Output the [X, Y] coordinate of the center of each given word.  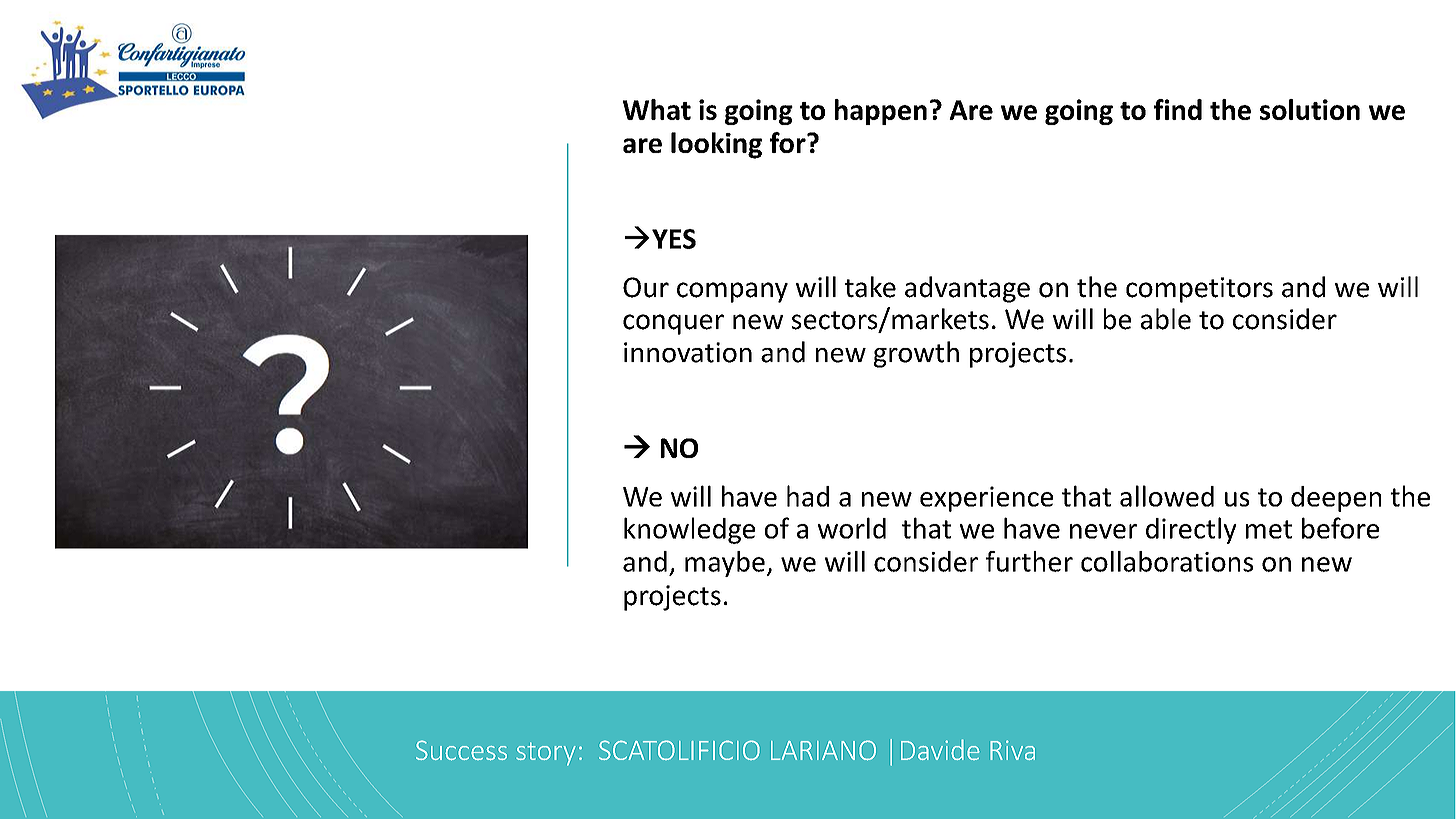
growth [916, 354]
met [1269, 529]
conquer [673, 324]
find [1178, 109]
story [546, 754]
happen [881, 112]
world [852, 528]
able [1166, 319]
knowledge [689, 530]
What [657, 109]
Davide [940, 749]
